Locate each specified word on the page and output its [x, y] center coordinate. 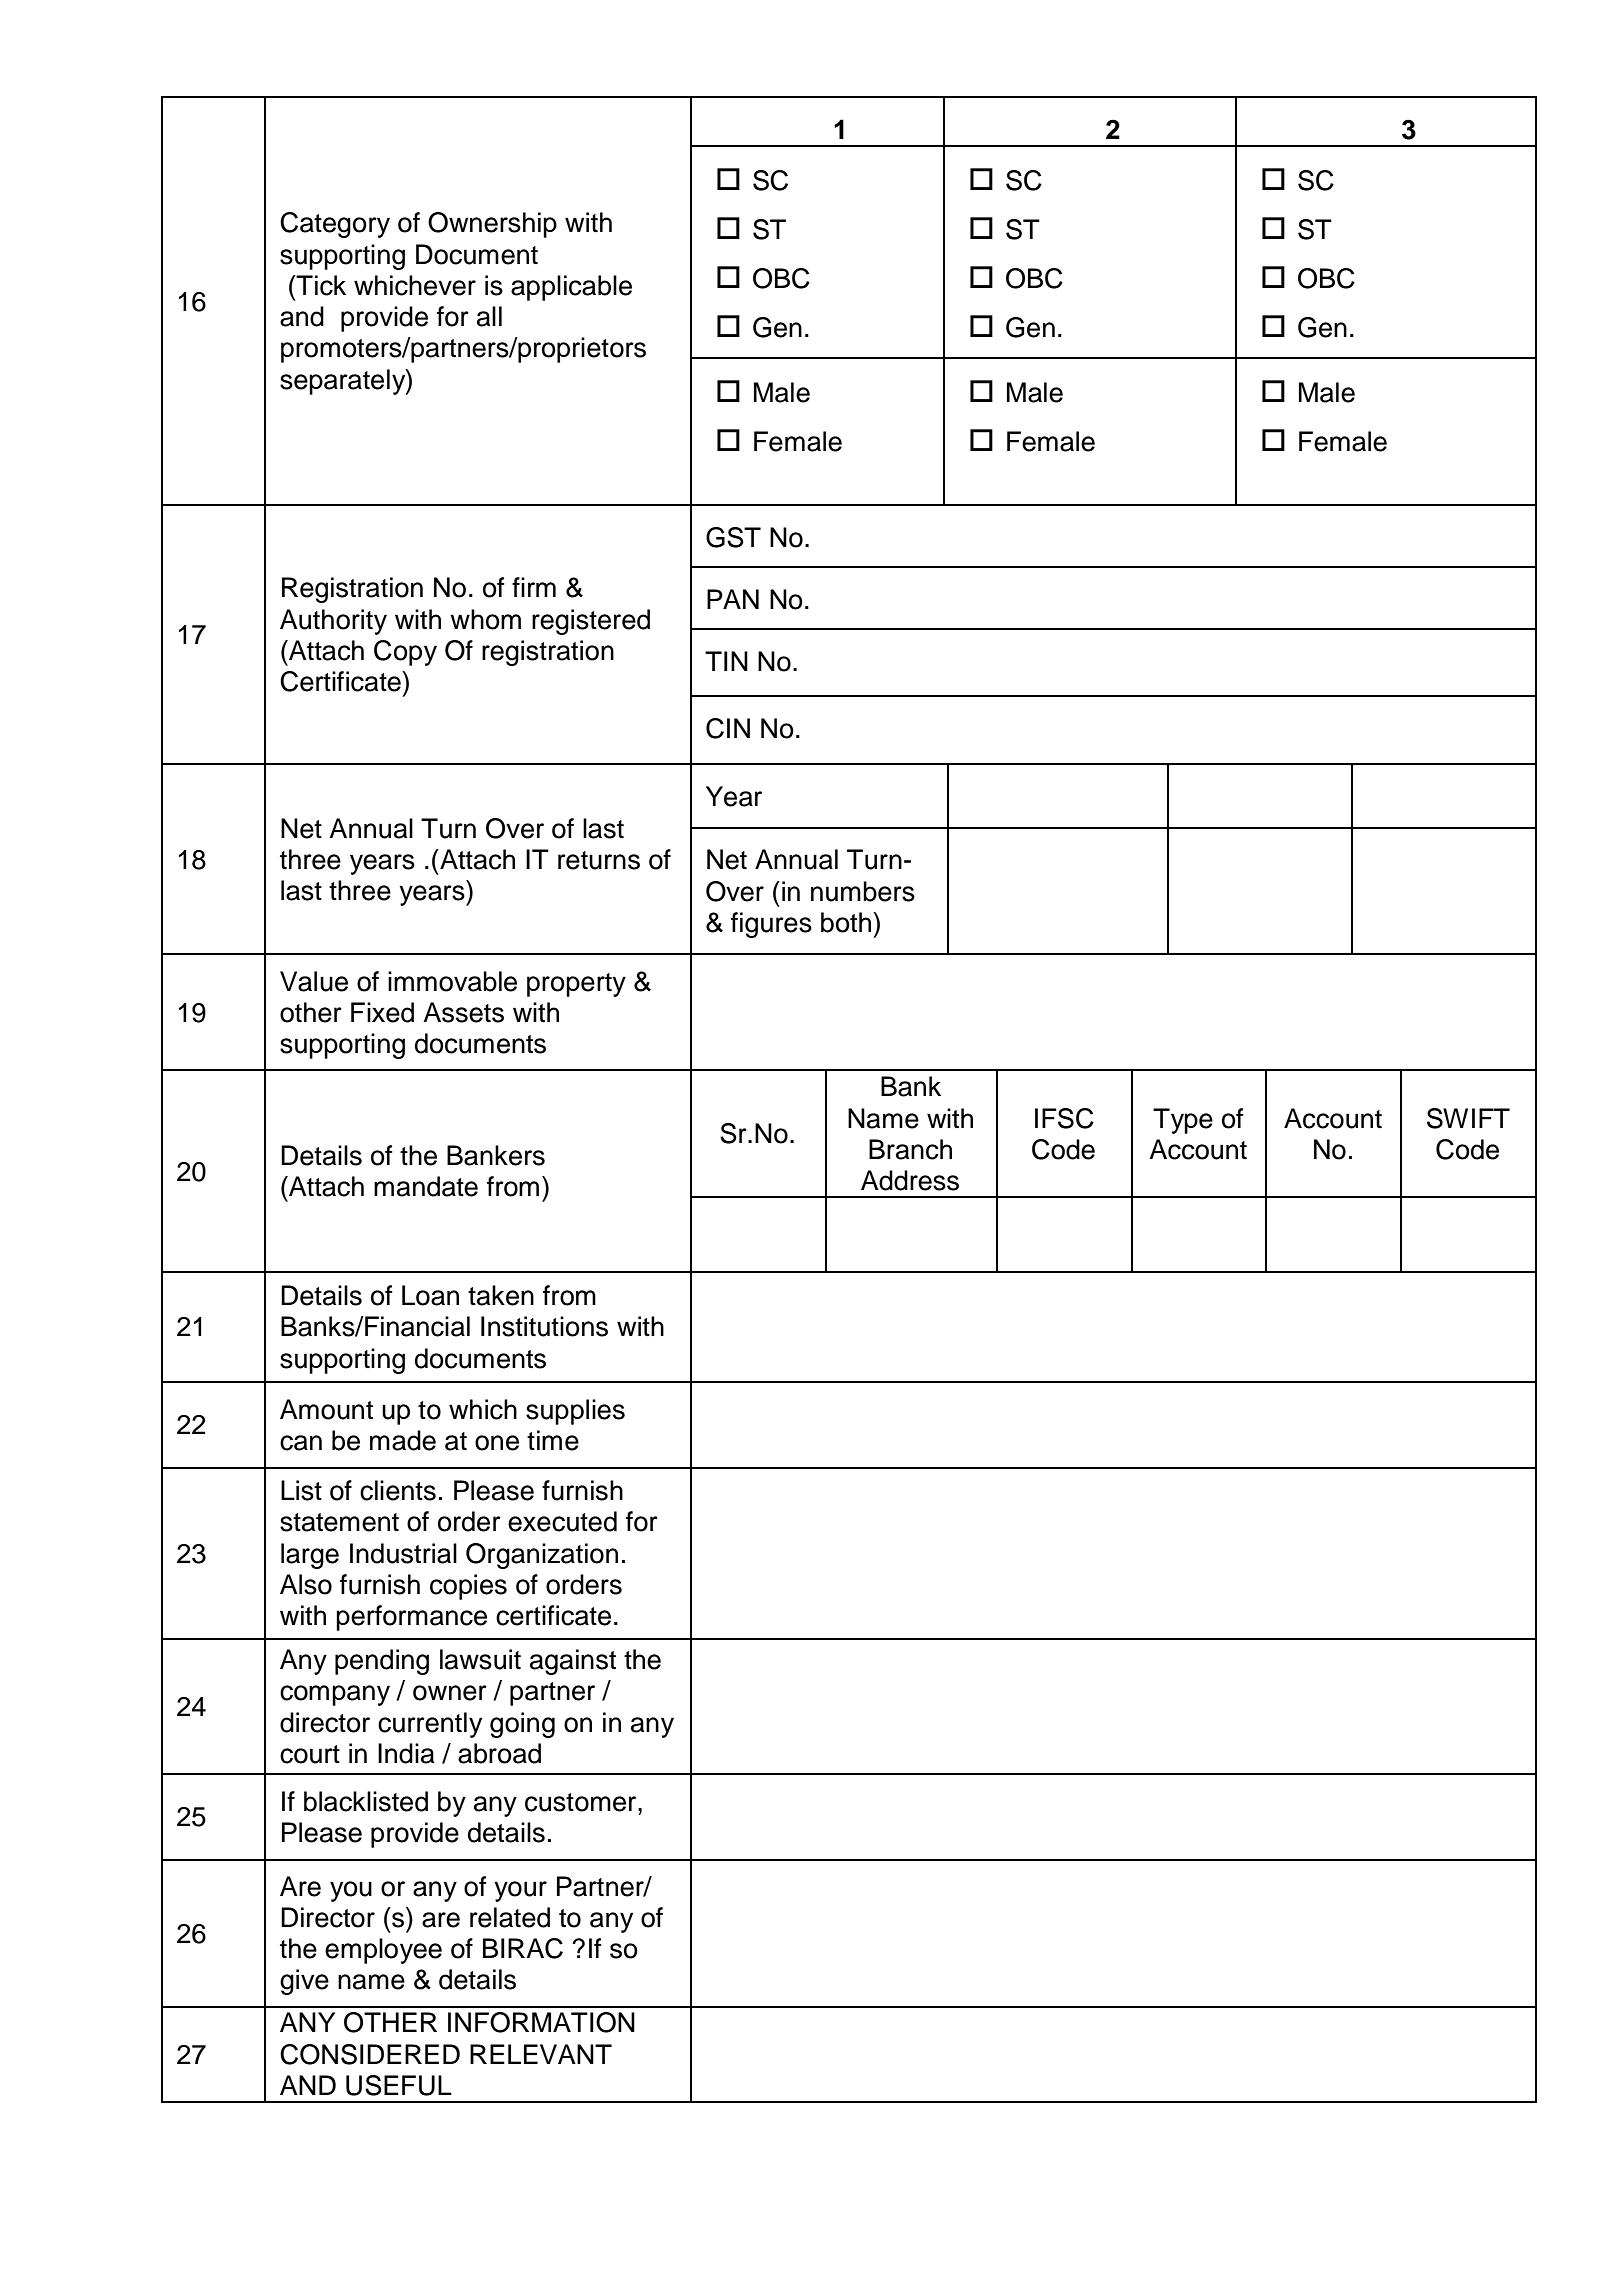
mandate [426, 1186]
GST [733, 537]
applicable [571, 288]
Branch [910, 1149]
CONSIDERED [370, 2054]
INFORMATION [541, 2022]
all [489, 316]
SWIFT [1468, 1118]
